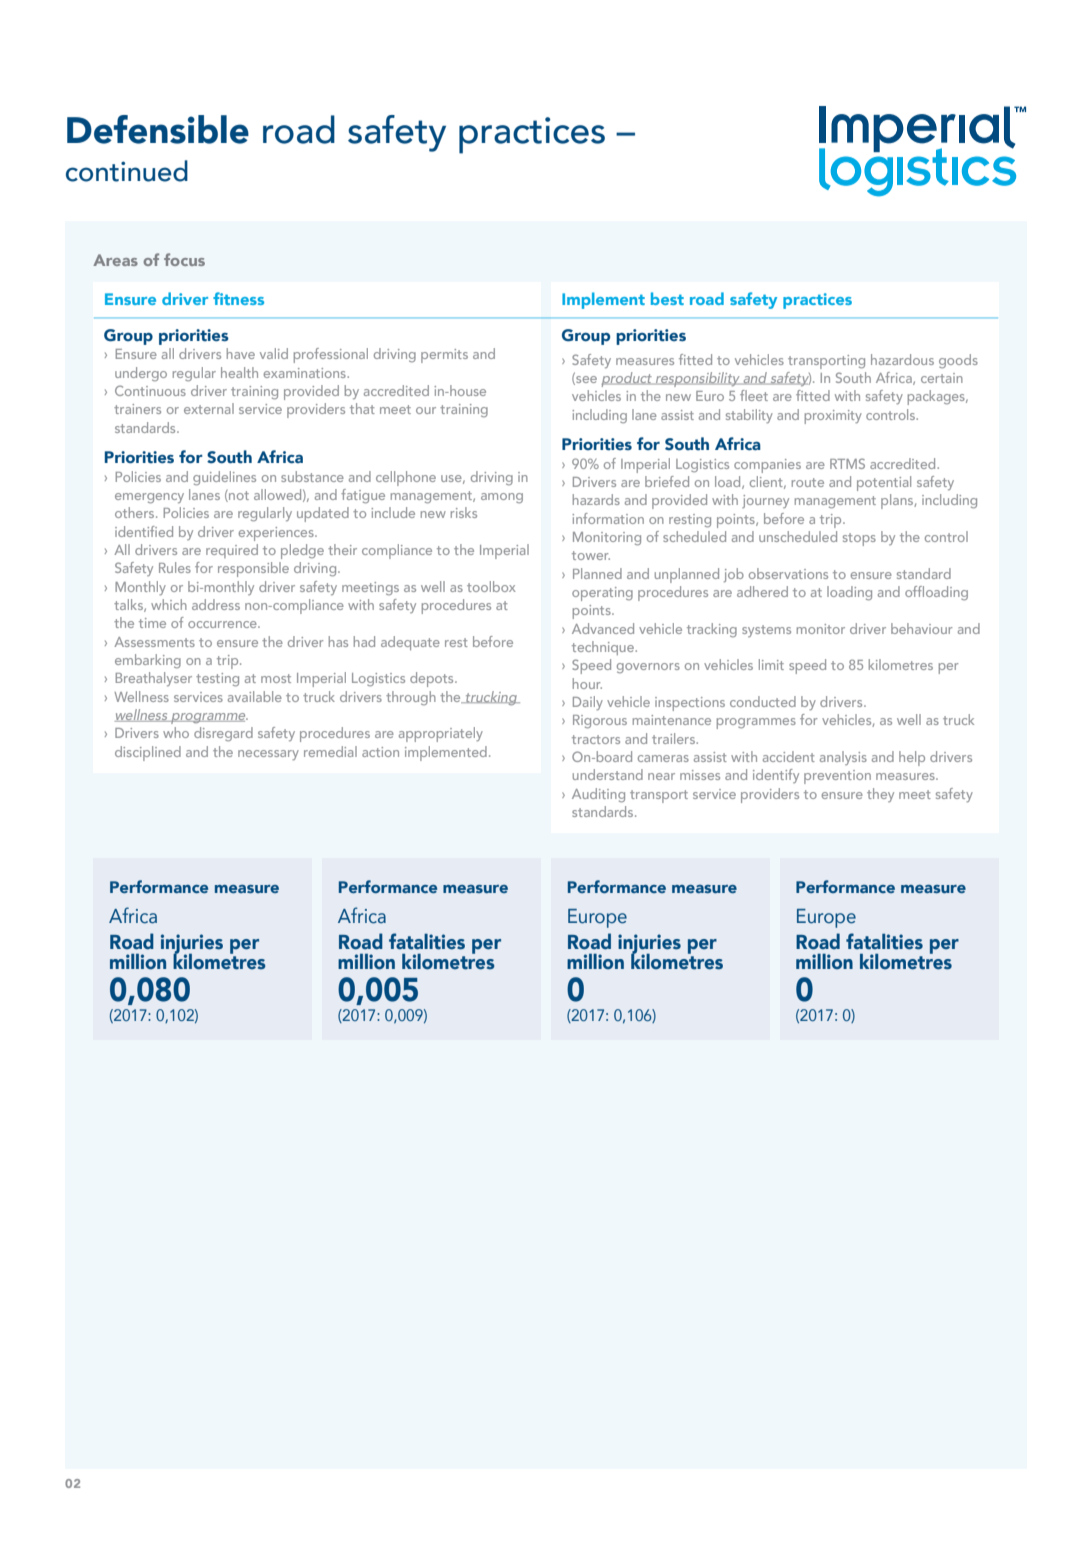  Describe the element at coordinates (241, 353) in the screenshot. I see `have` at that location.
